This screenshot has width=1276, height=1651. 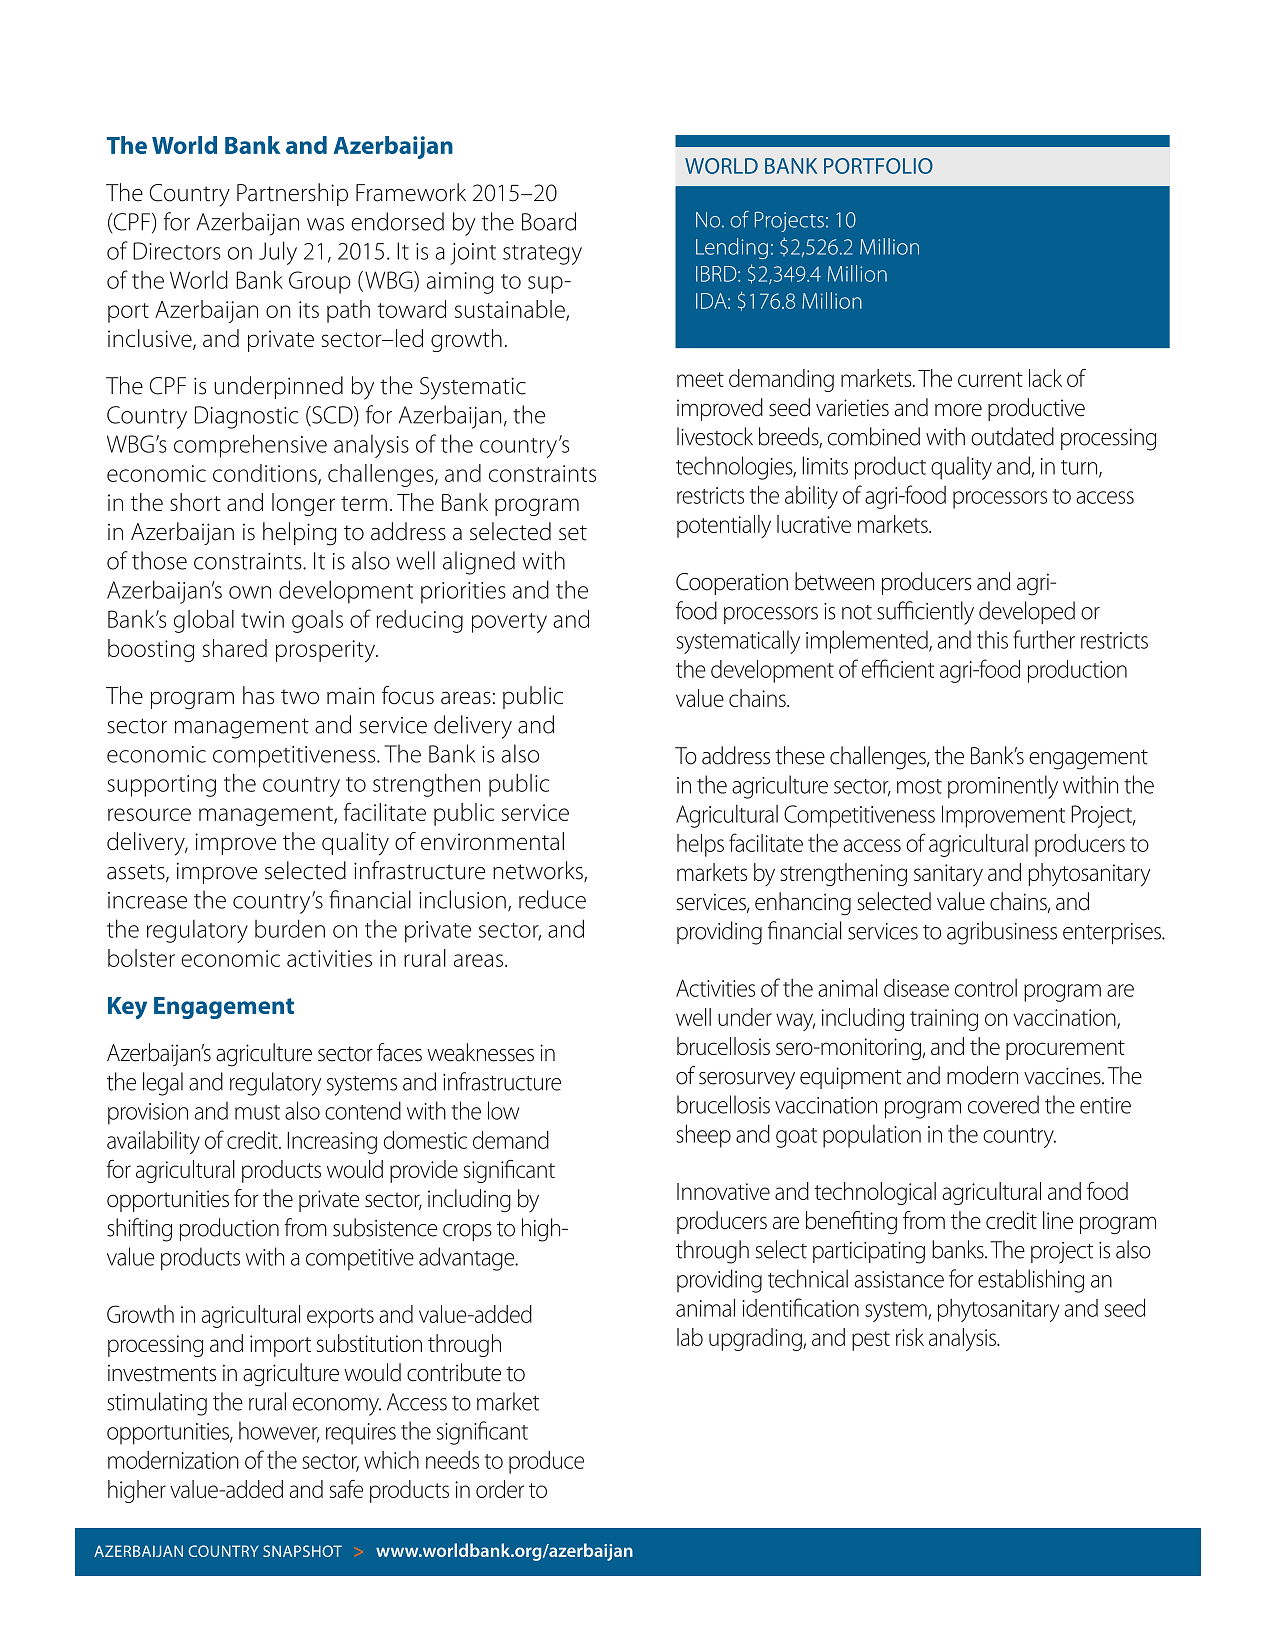 I want to click on has, so click(x=258, y=695).
